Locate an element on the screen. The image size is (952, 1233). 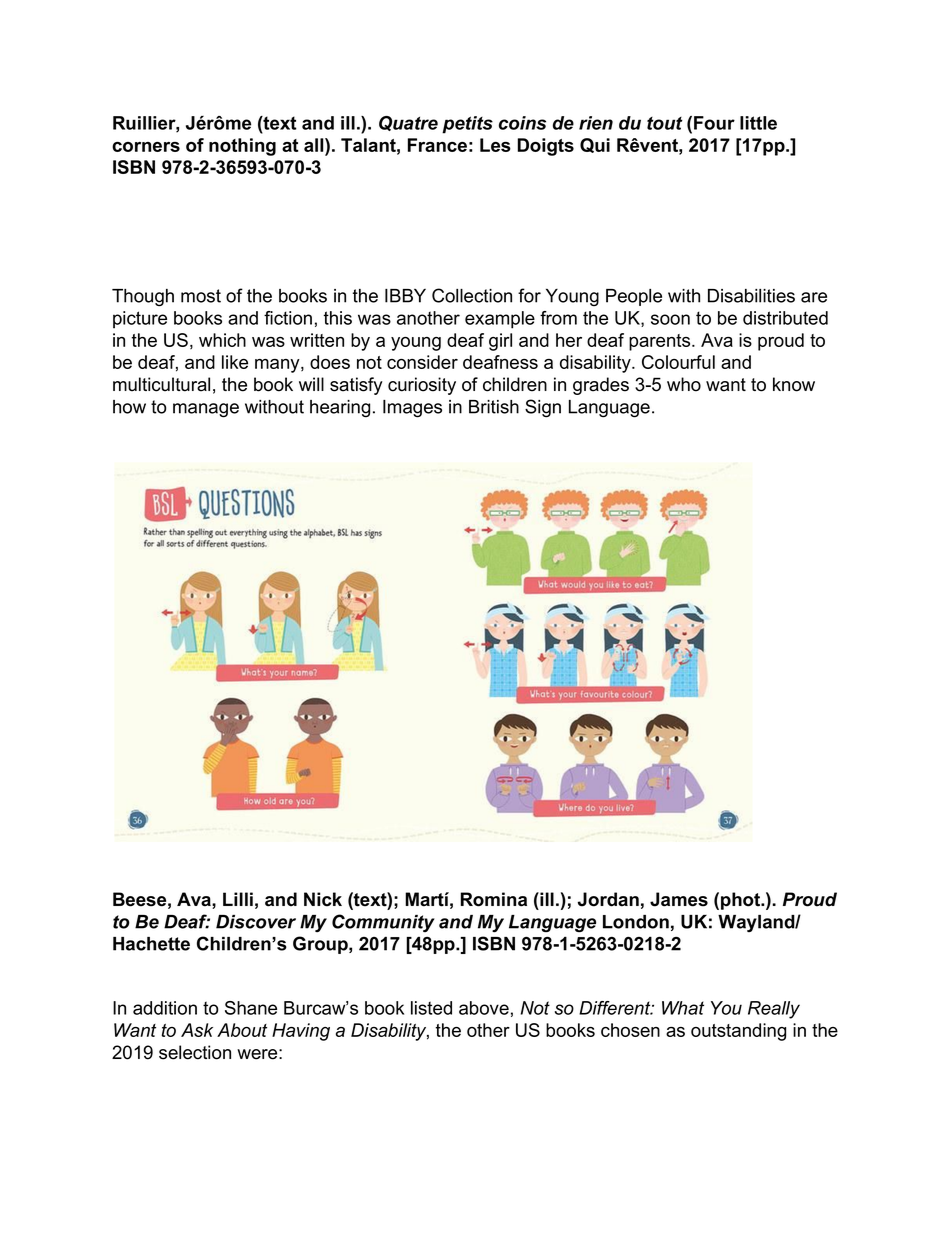
Nick is located at coordinates (323, 899).
